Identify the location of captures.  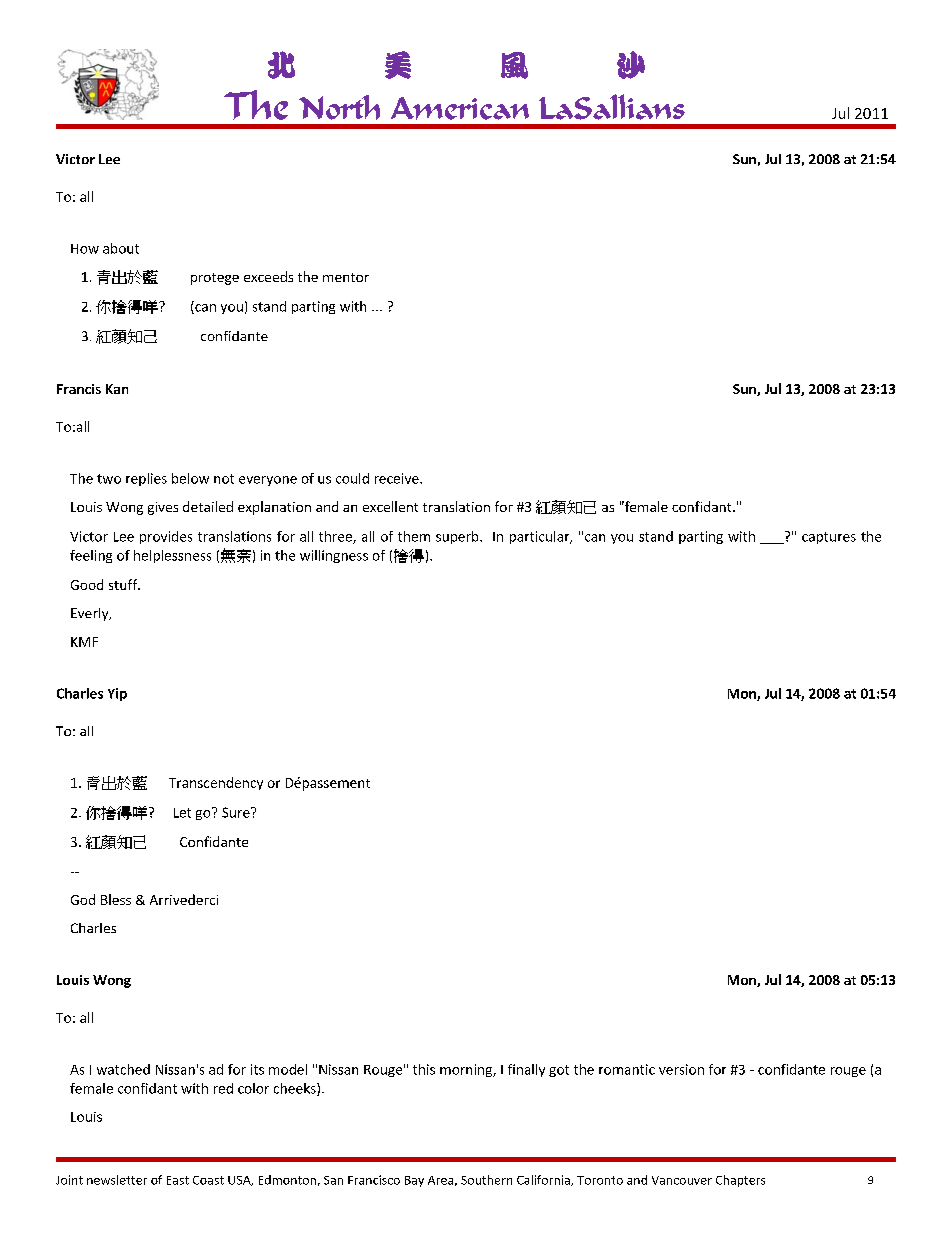
(829, 538).
